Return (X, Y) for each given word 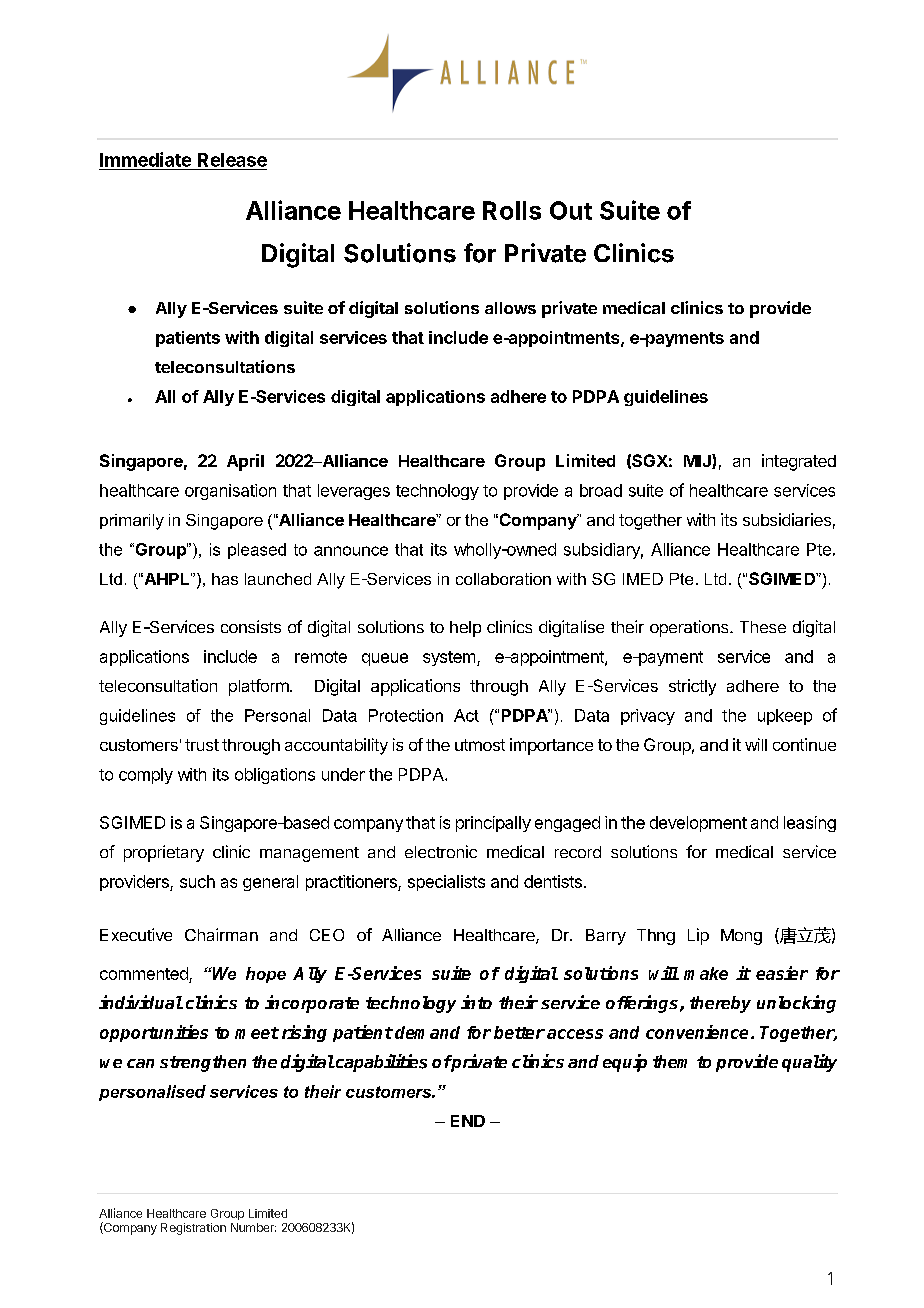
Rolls (512, 210)
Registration (193, 1229)
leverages (354, 492)
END (468, 1121)
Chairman (221, 934)
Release (232, 160)
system (449, 658)
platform (260, 687)
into (476, 1002)
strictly (692, 687)
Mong (741, 937)
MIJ (698, 461)
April (245, 462)
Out (571, 210)
